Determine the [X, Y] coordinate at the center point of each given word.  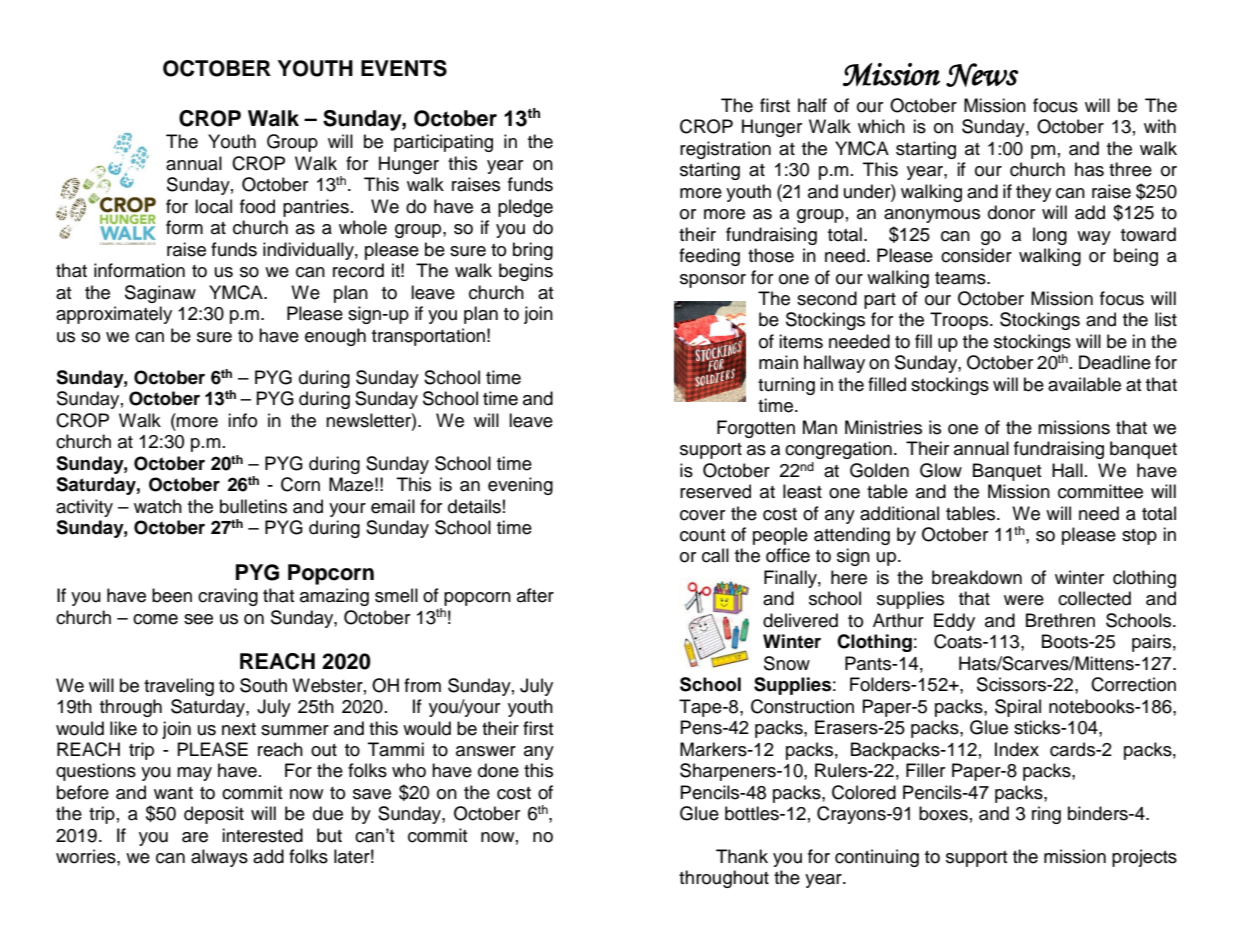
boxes [943, 813]
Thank [742, 856]
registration [725, 150]
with [1160, 126]
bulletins [253, 506]
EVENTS [404, 68]
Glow [941, 470]
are [195, 837]
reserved [715, 491]
